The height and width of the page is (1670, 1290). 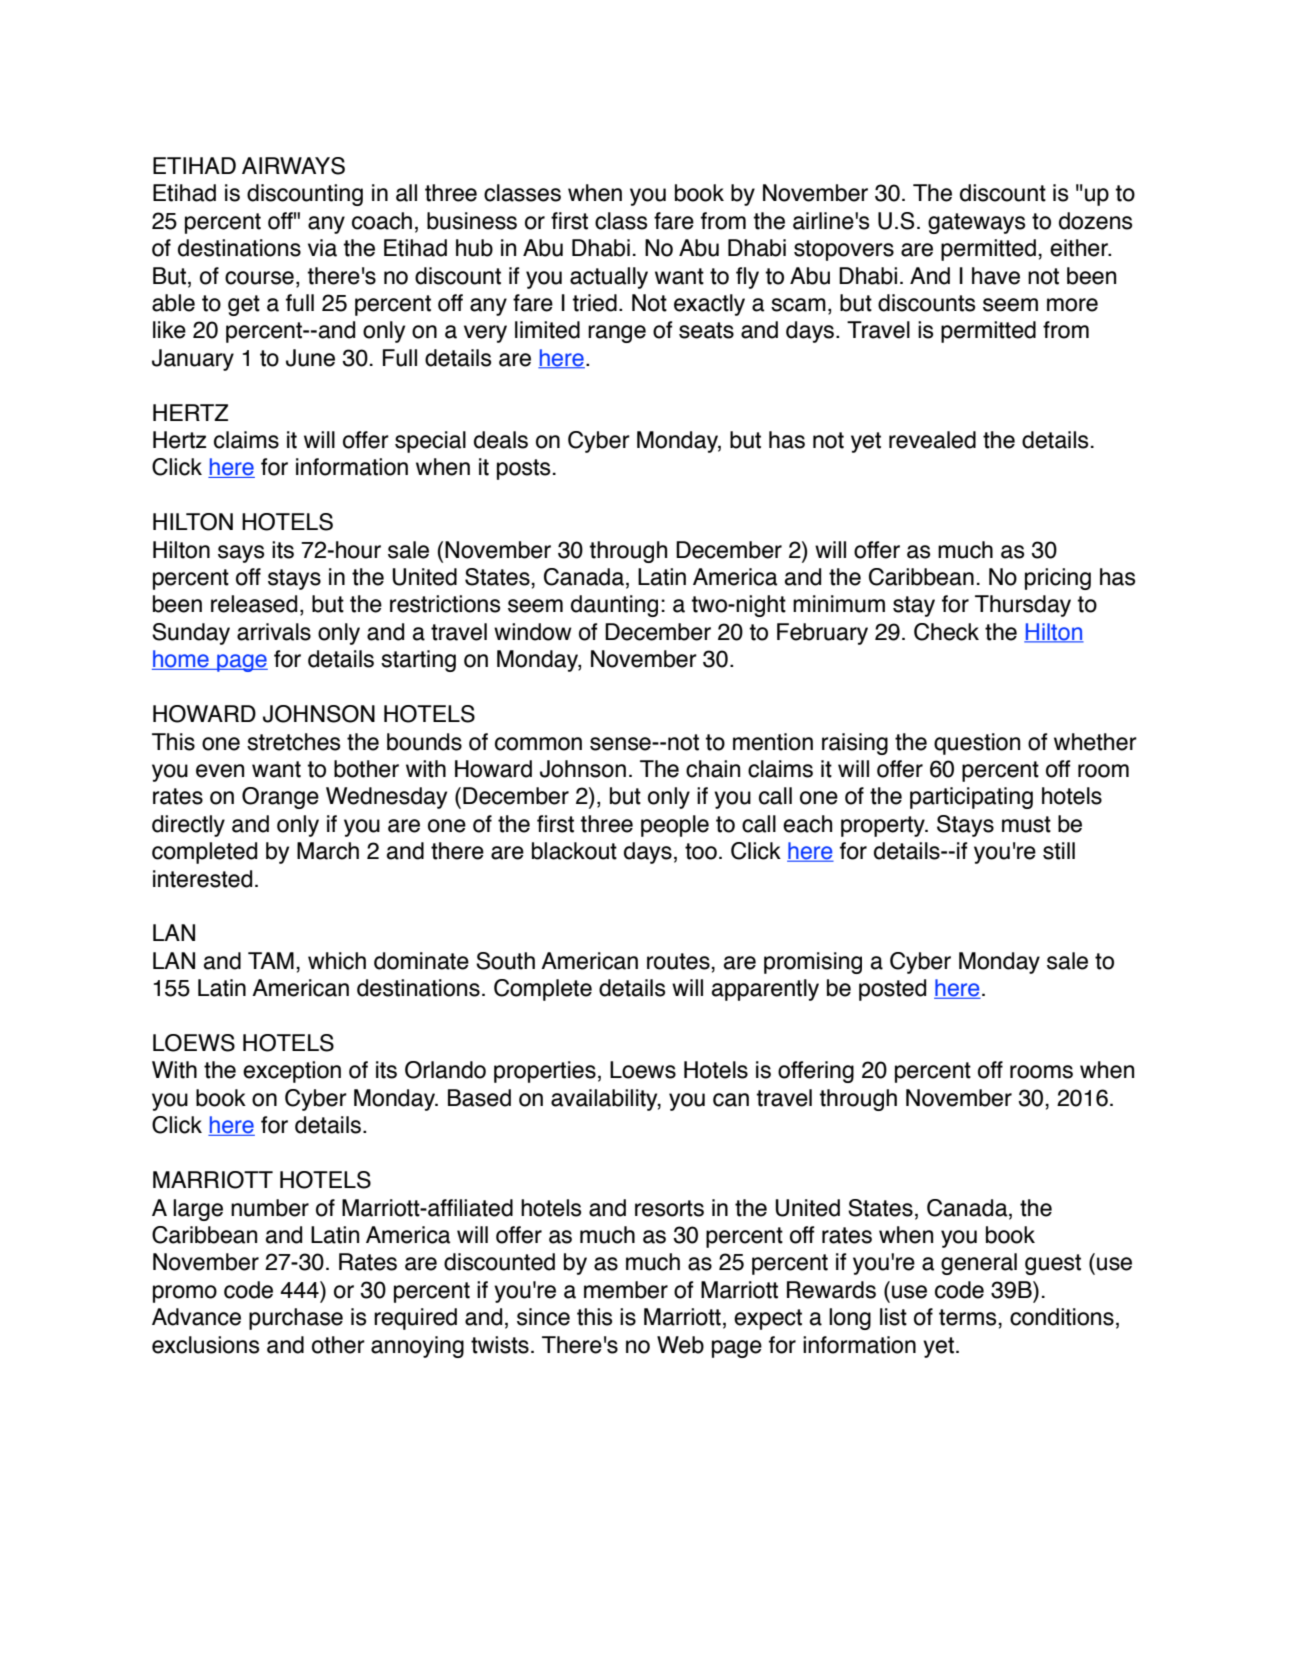 I want to click on actually, so click(x=609, y=278).
